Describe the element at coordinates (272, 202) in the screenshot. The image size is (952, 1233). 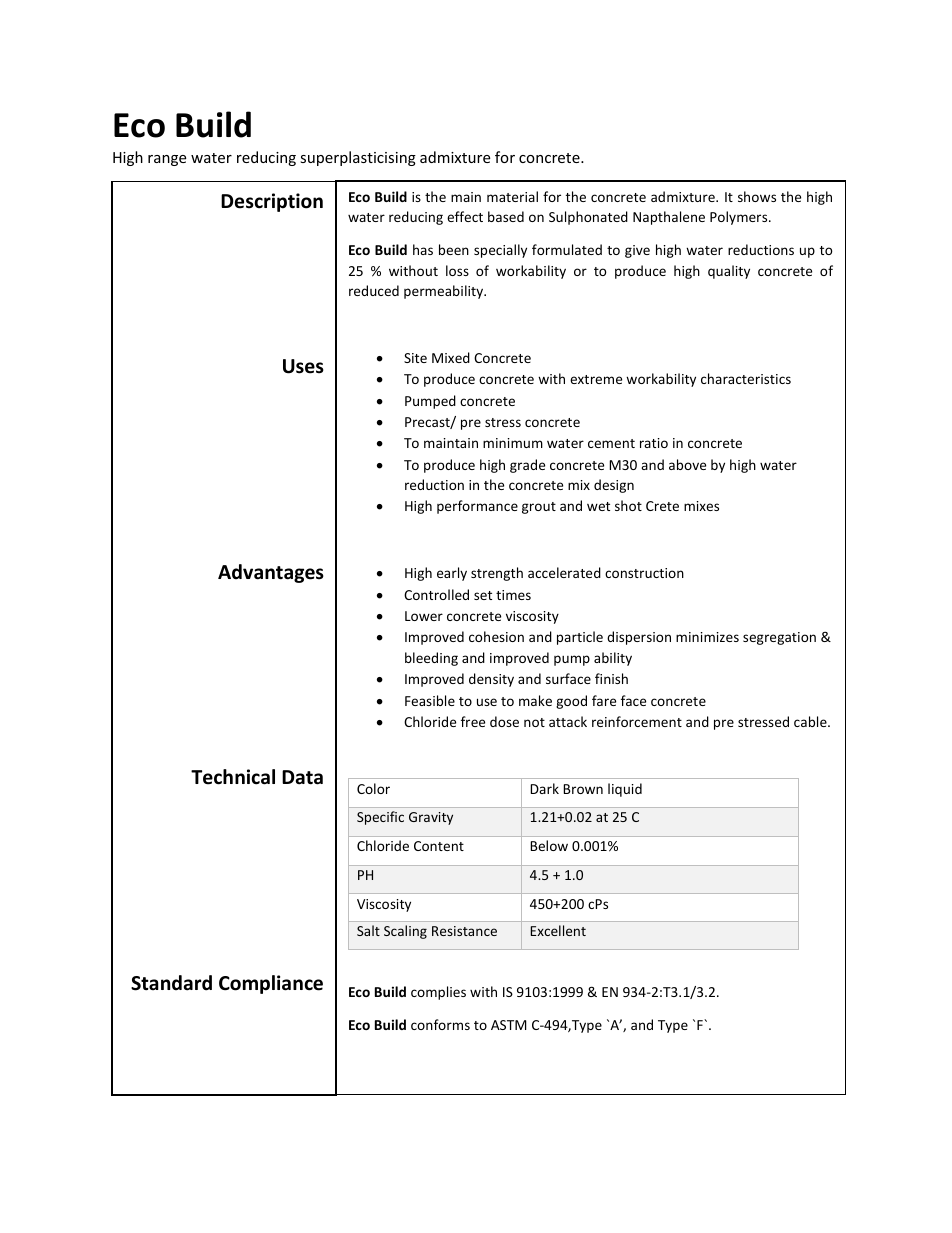
I see `Description` at that location.
